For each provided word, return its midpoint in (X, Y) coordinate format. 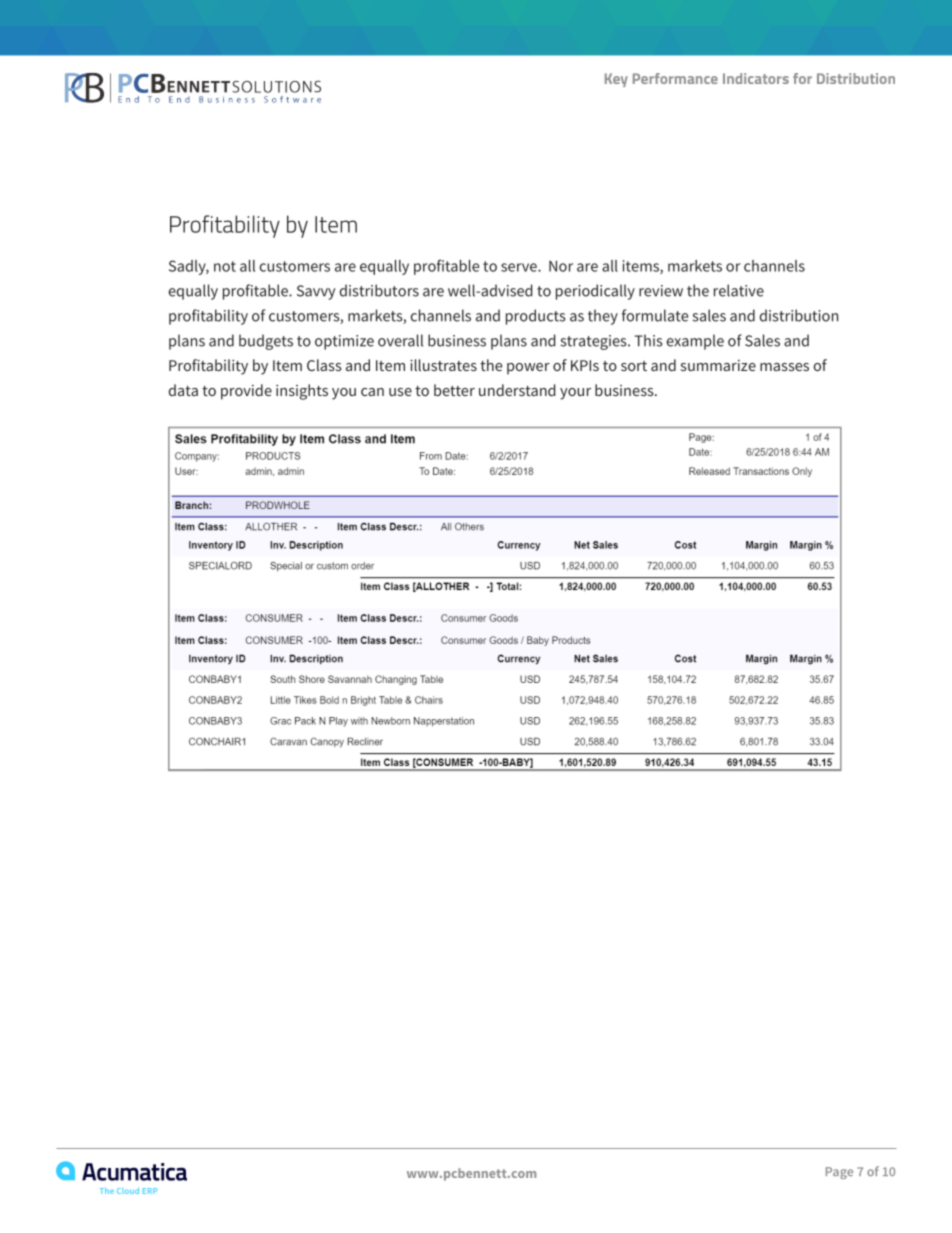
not (225, 266)
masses (784, 367)
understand (517, 390)
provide (246, 392)
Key (616, 80)
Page (839, 1173)
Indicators (756, 78)
